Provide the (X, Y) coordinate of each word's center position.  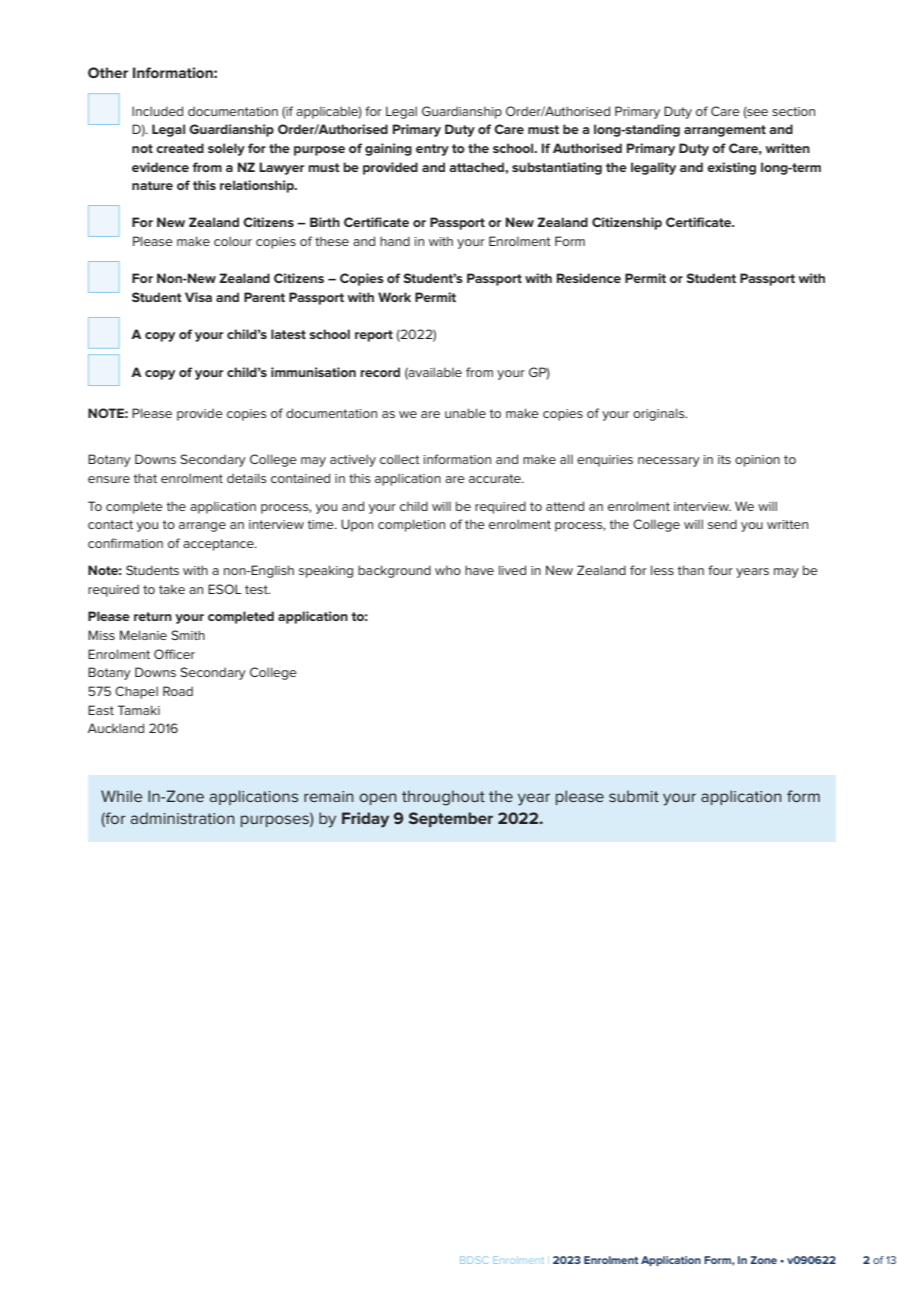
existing (731, 168)
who (448, 570)
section (793, 111)
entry (432, 150)
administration (182, 818)
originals (660, 414)
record (380, 372)
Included (157, 111)
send (722, 524)
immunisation (313, 372)
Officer (174, 654)
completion (411, 525)
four (720, 570)
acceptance (219, 545)
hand (395, 241)
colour (233, 241)
